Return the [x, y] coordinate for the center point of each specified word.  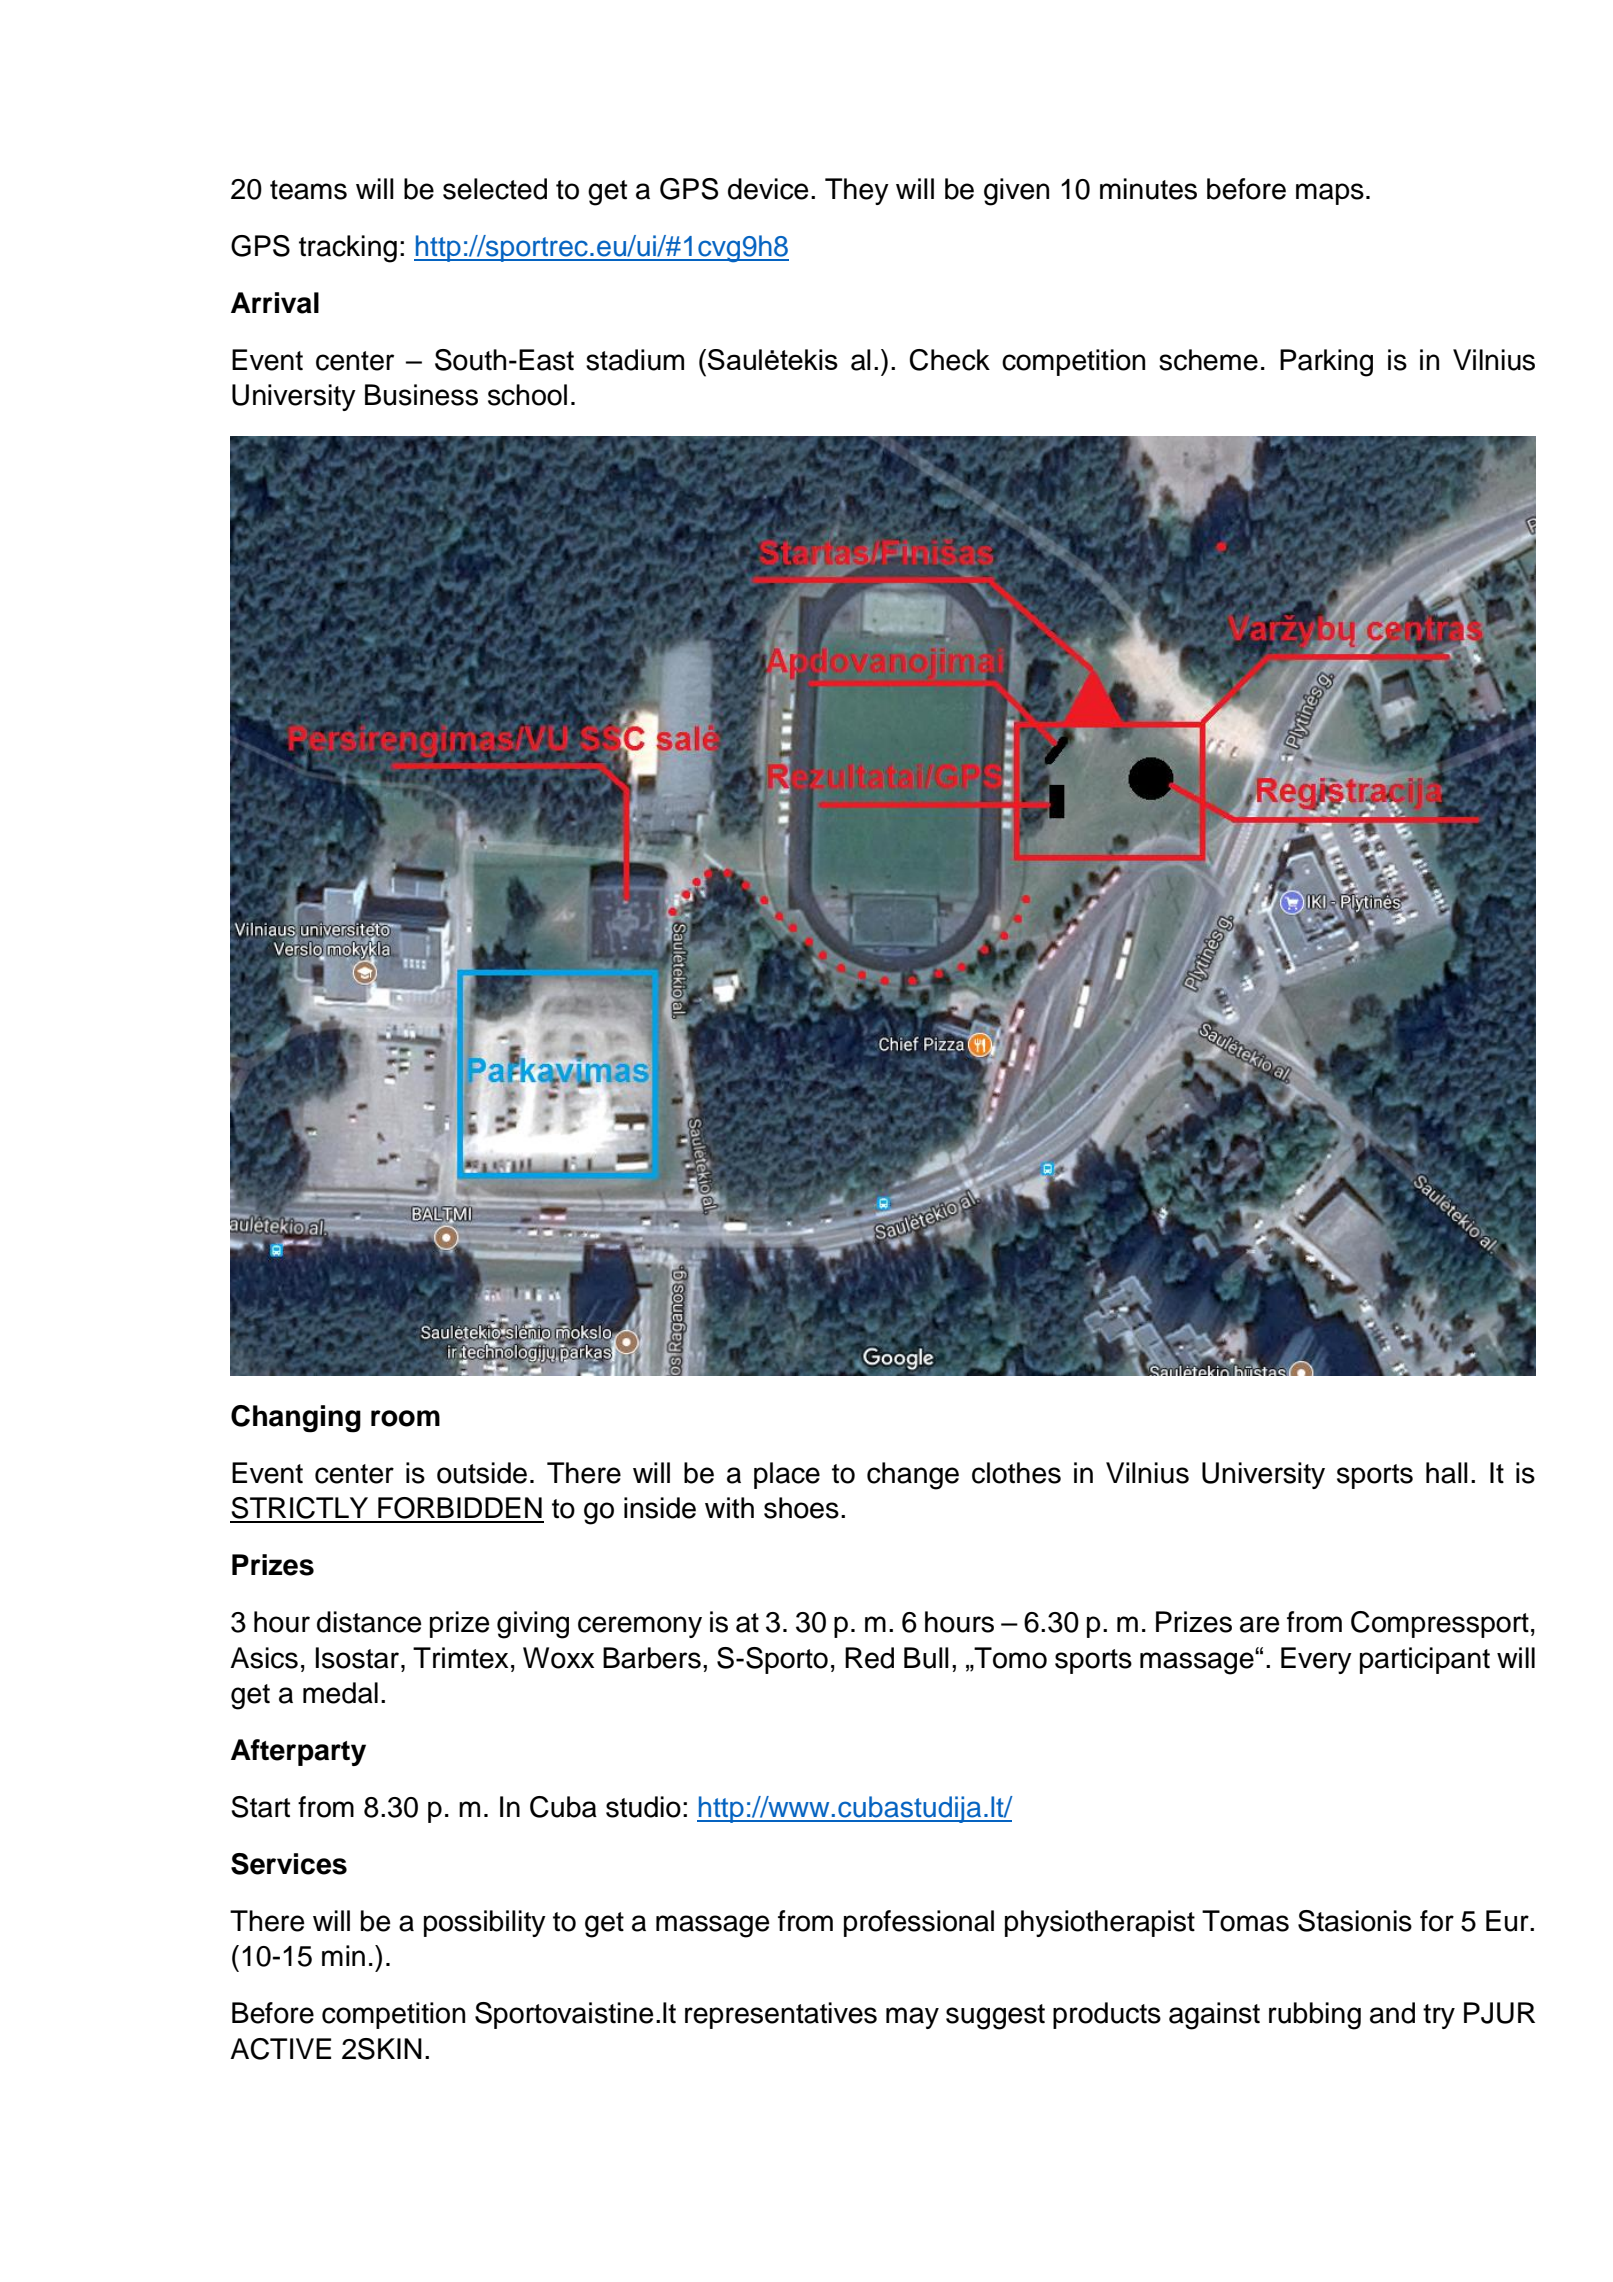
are [1260, 1624]
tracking [348, 249]
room [405, 1418]
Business [421, 395]
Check [949, 360]
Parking [1326, 363]
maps [1330, 194]
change [913, 1476]
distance [369, 1622]
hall [1447, 1473]
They [857, 191]
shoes [801, 1508]
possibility [485, 1923]
